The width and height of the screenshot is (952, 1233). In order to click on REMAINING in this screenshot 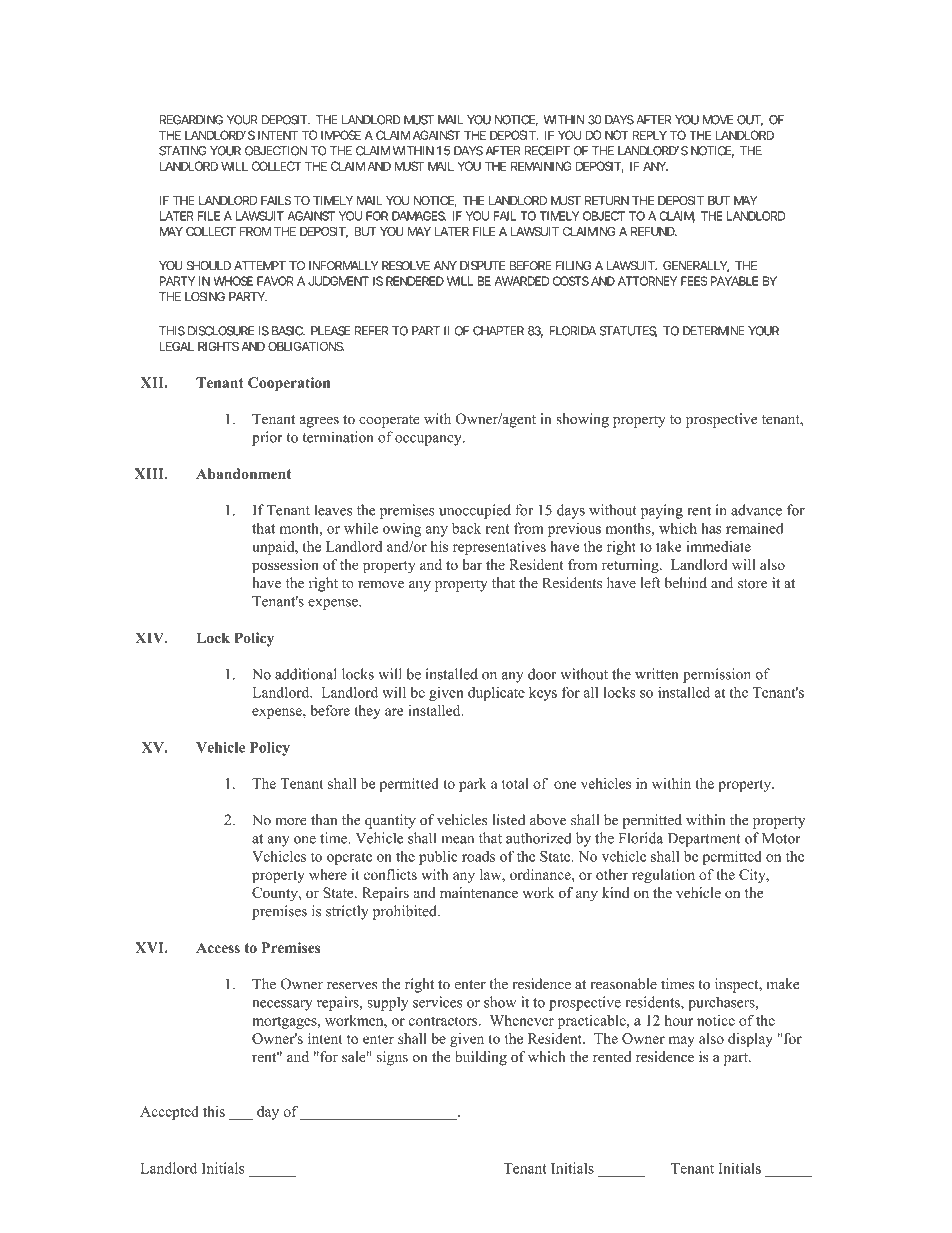, I will do `click(541, 166)`.
